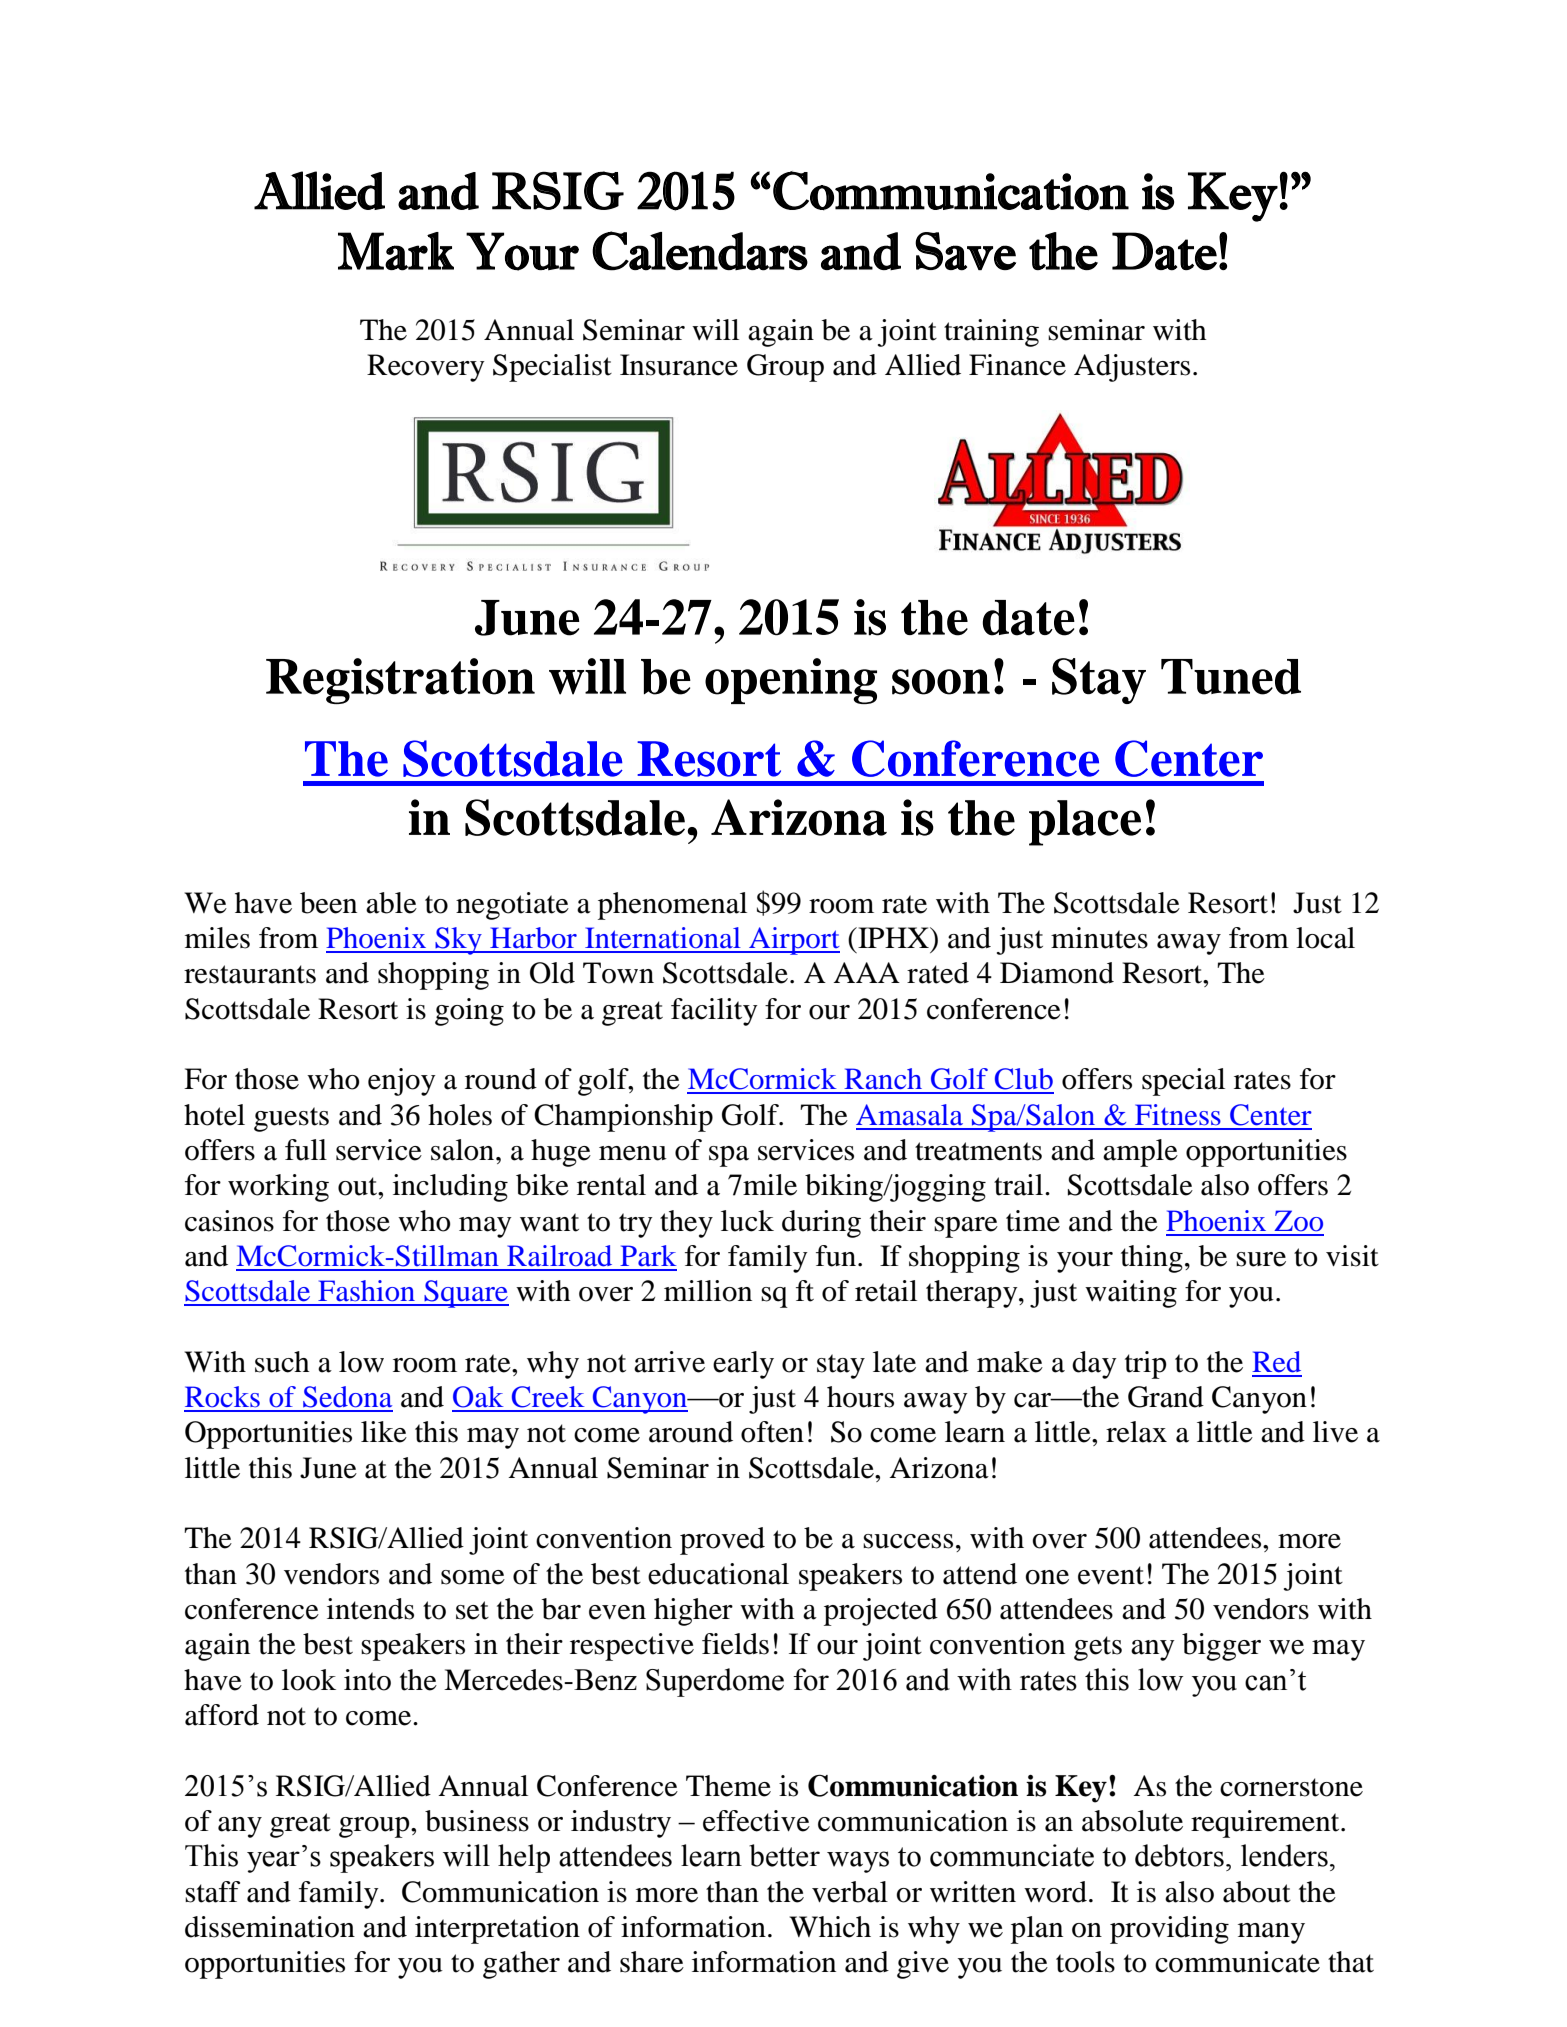 This screenshot has height=2027, width=1567. What do you see at coordinates (743, 1365) in the screenshot?
I see `early` at bounding box center [743, 1365].
